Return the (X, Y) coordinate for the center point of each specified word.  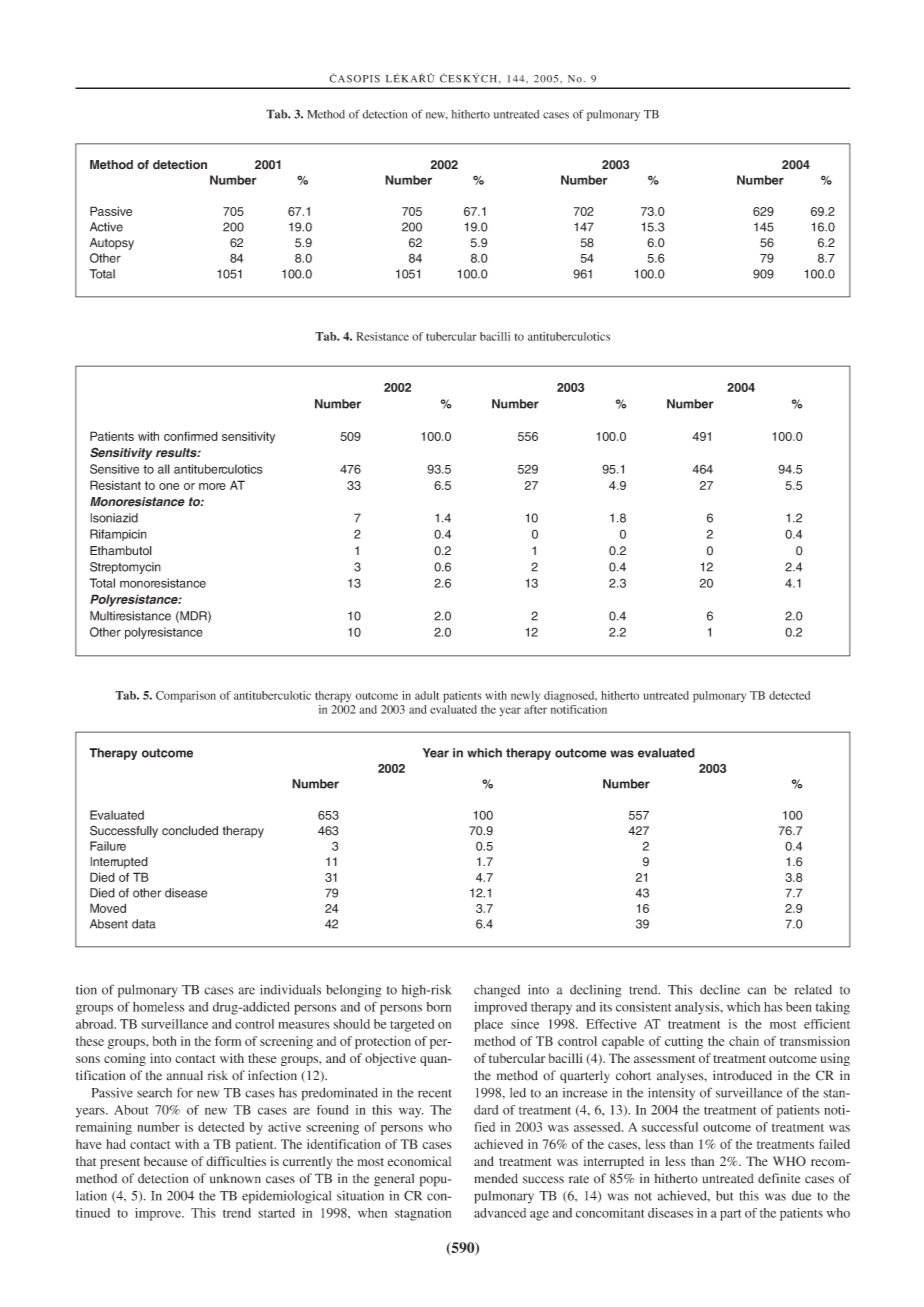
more (212, 486)
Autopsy (112, 244)
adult (427, 695)
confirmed (191, 436)
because (166, 1161)
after (535, 709)
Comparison (186, 697)
